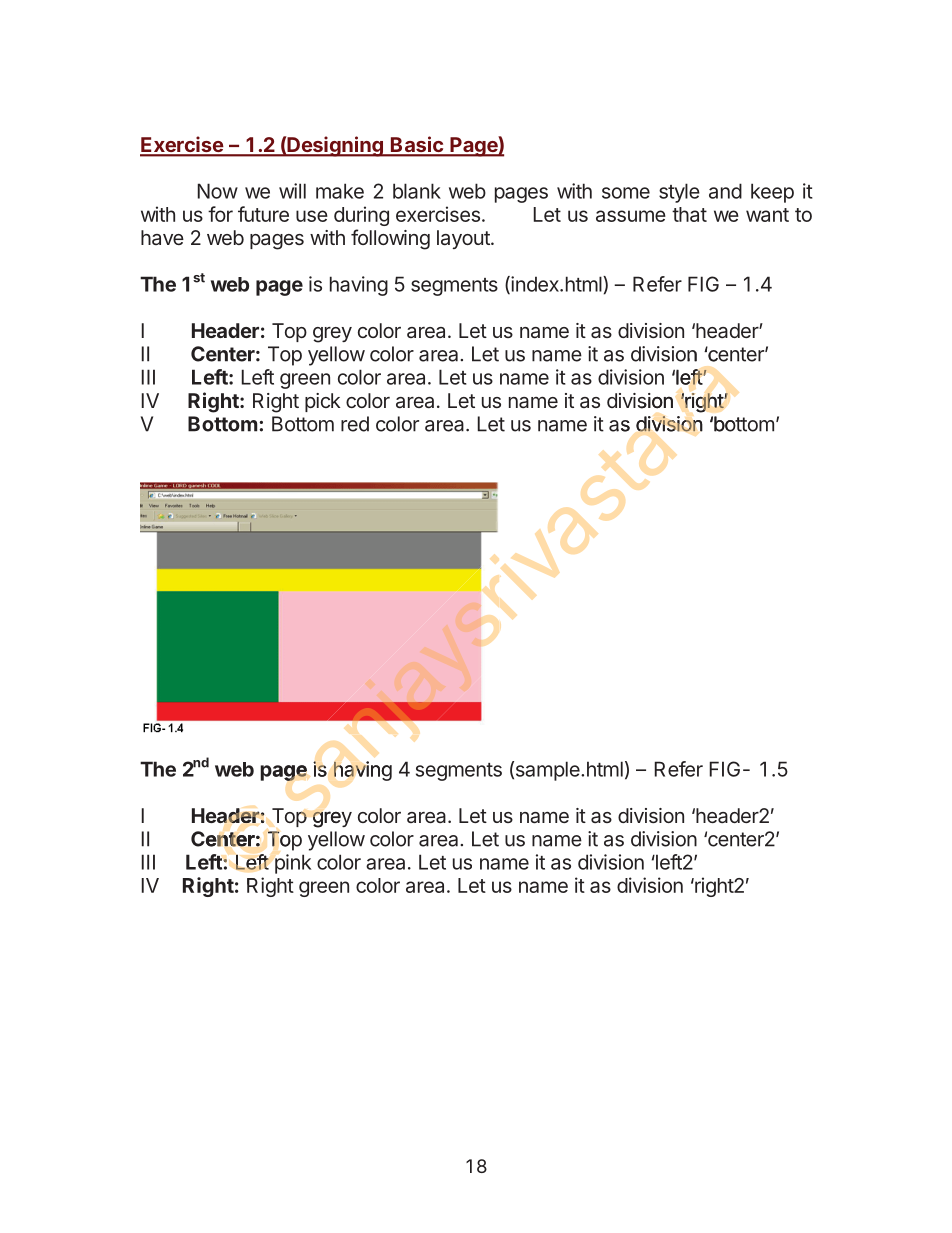  Describe the element at coordinates (361, 216) in the image. I see `during` at that location.
